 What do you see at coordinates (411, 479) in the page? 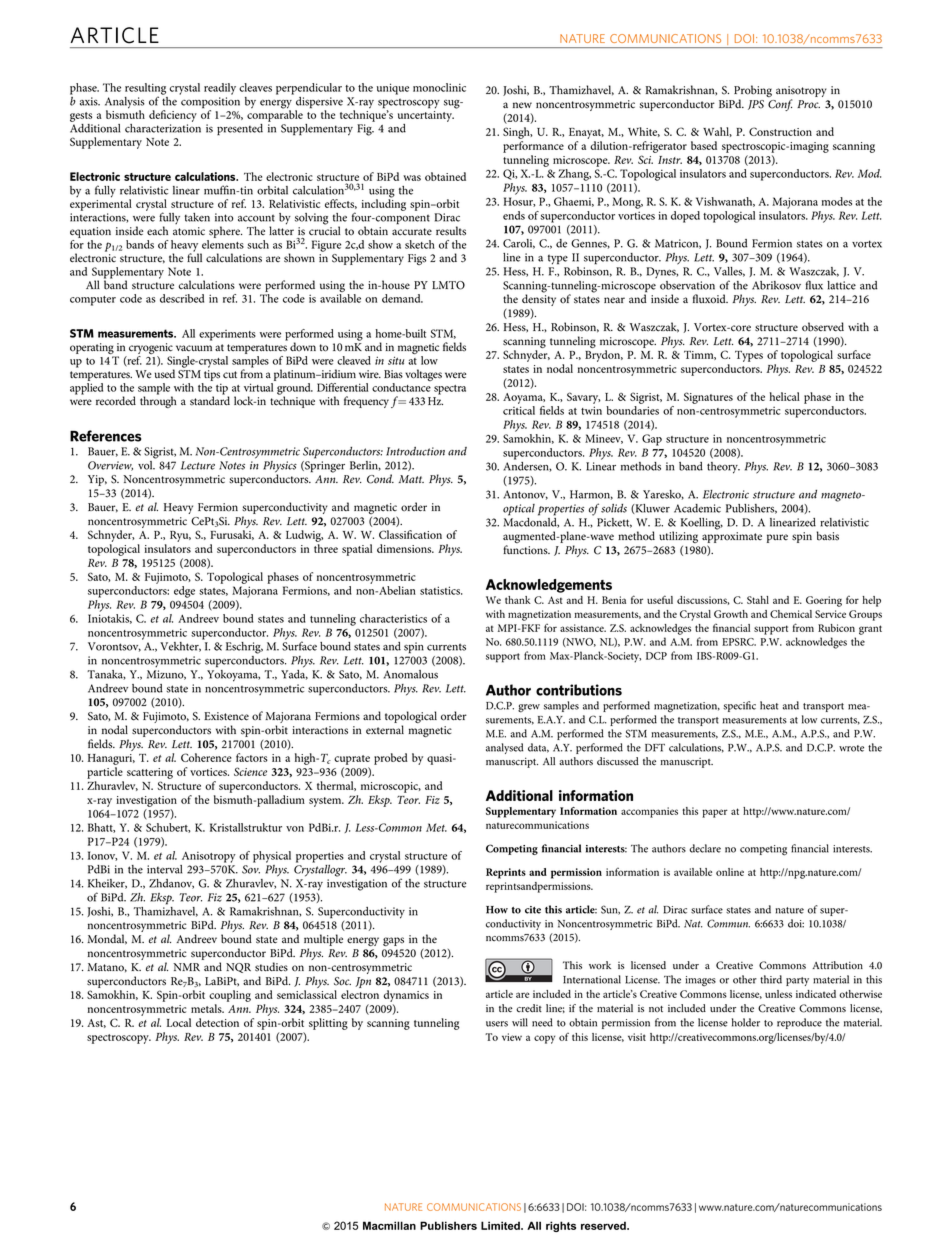
I see `Matt` at bounding box center [411, 479].
